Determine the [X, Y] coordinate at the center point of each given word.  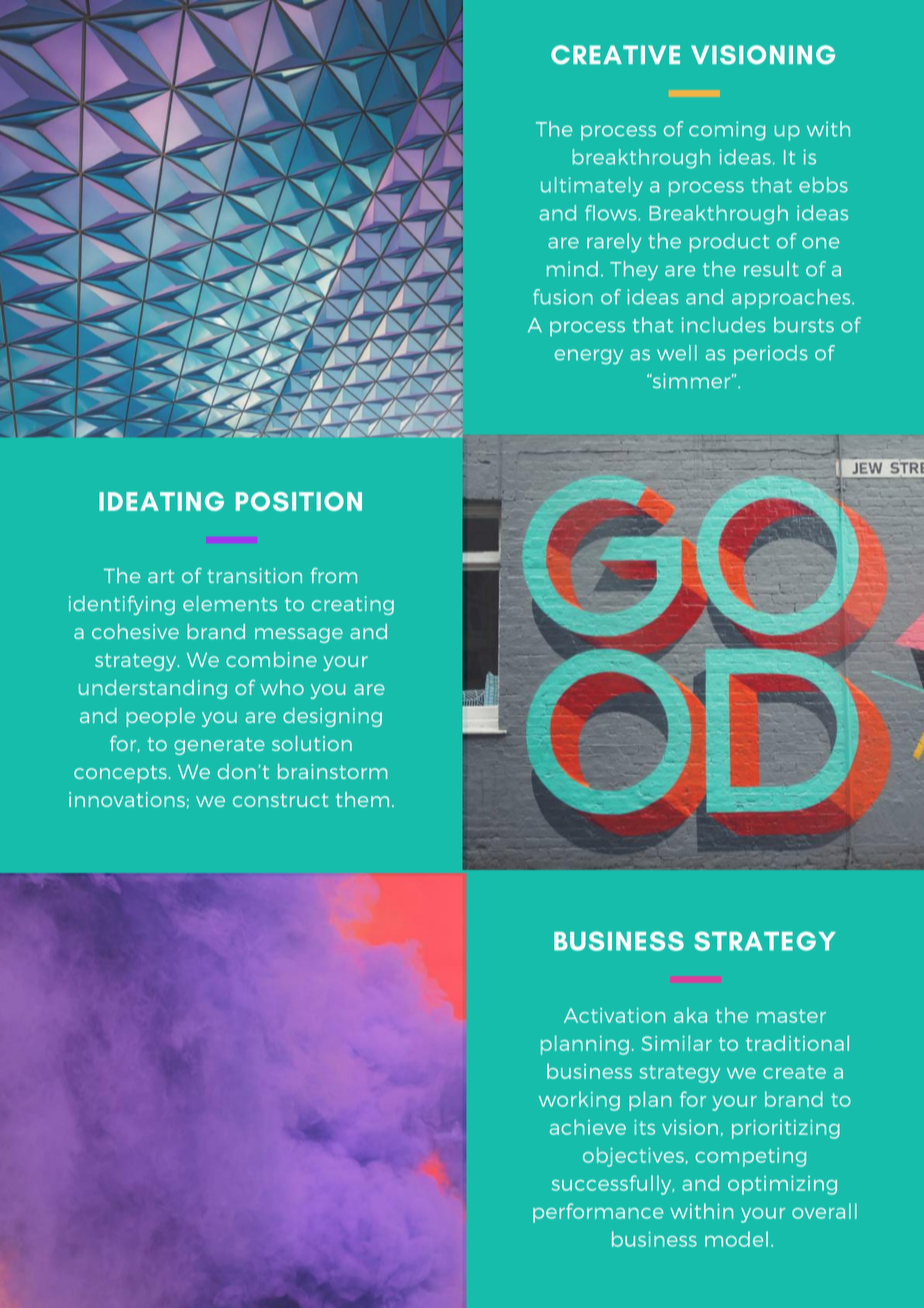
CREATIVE [615, 55]
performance [598, 1213]
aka [690, 1015]
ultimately [592, 187]
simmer [691, 381]
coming [727, 131]
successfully [613, 1185]
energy [588, 357]
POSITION [299, 501]
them [362, 799]
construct [280, 800]
